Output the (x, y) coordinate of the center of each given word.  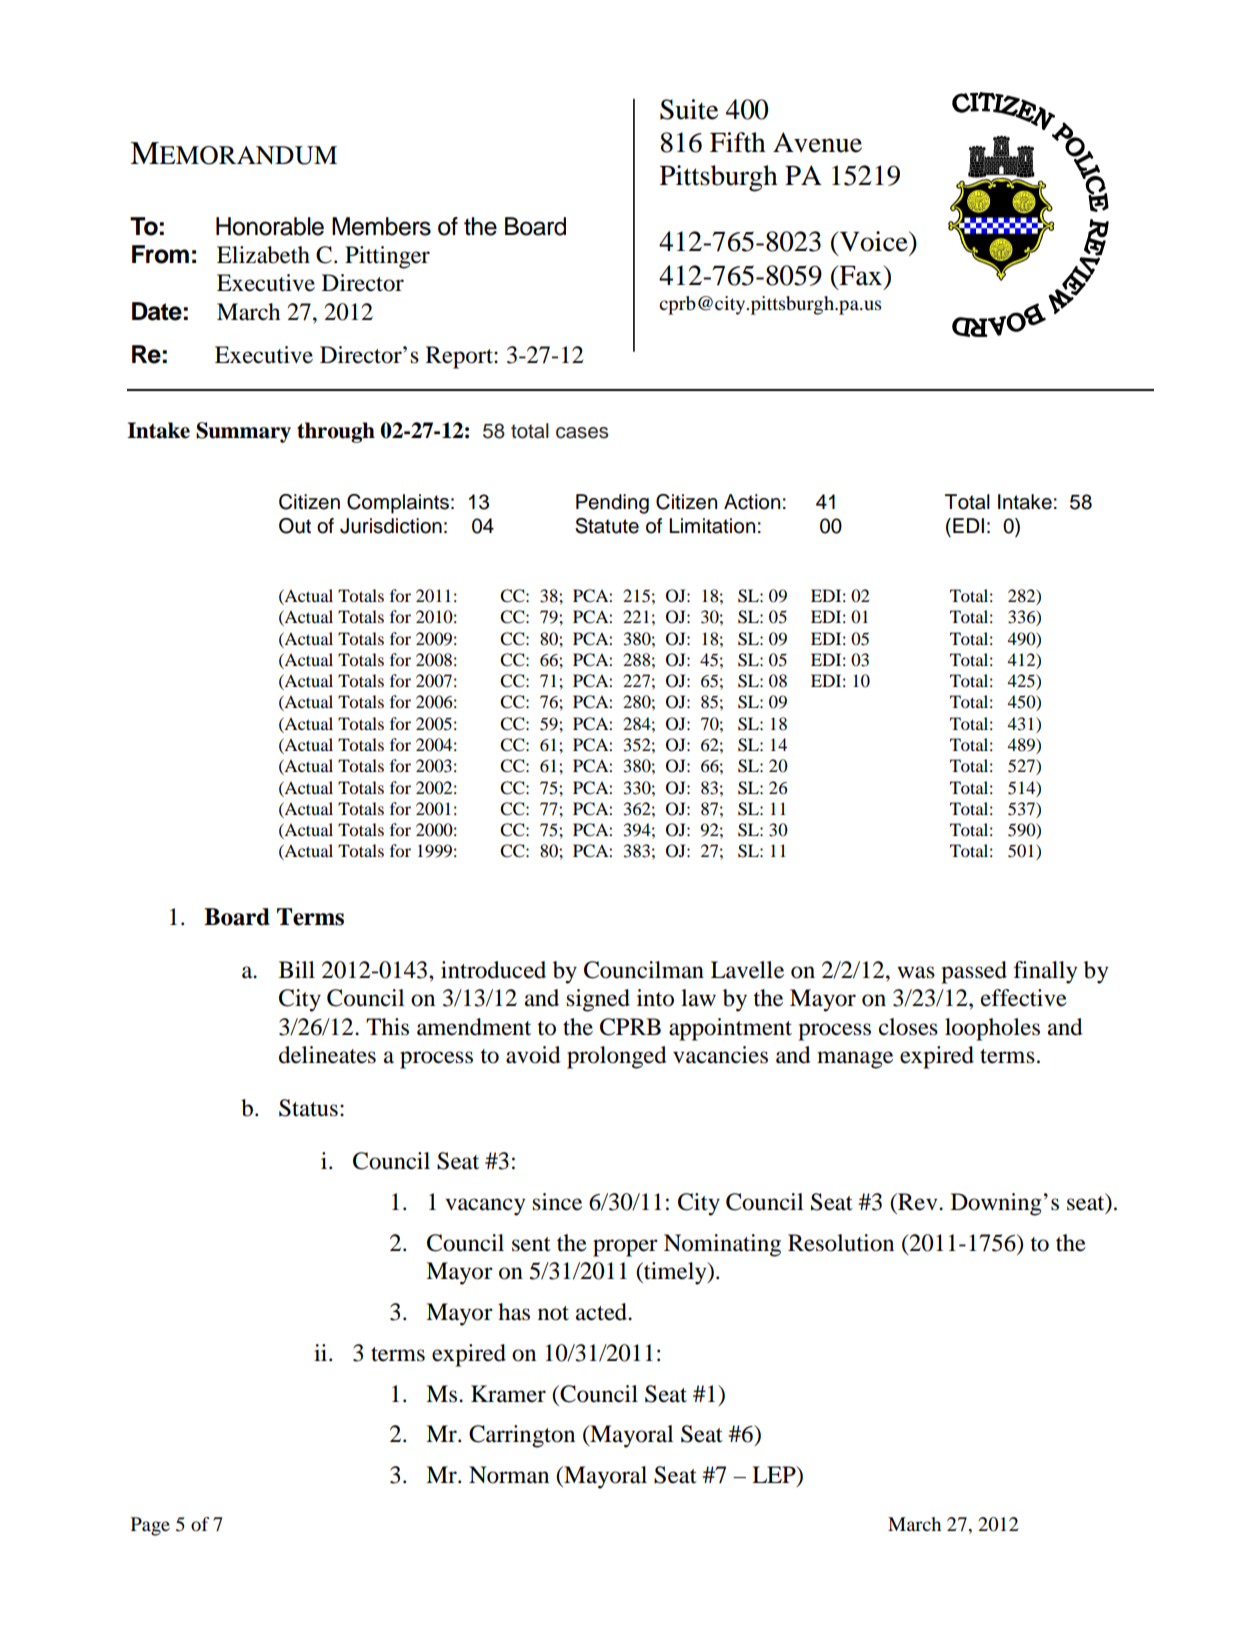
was (916, 972)
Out (295, 526)
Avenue (817, 142)
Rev (918, 1202)
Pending (612, 504)
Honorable (270, 226)
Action (752, 502)
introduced (493, 970)
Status (308, 1108)
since (557, 1202)
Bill (297, 969)
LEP (775, 1476)
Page (150, 1526)
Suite (689, 109)
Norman (509, 1475)
